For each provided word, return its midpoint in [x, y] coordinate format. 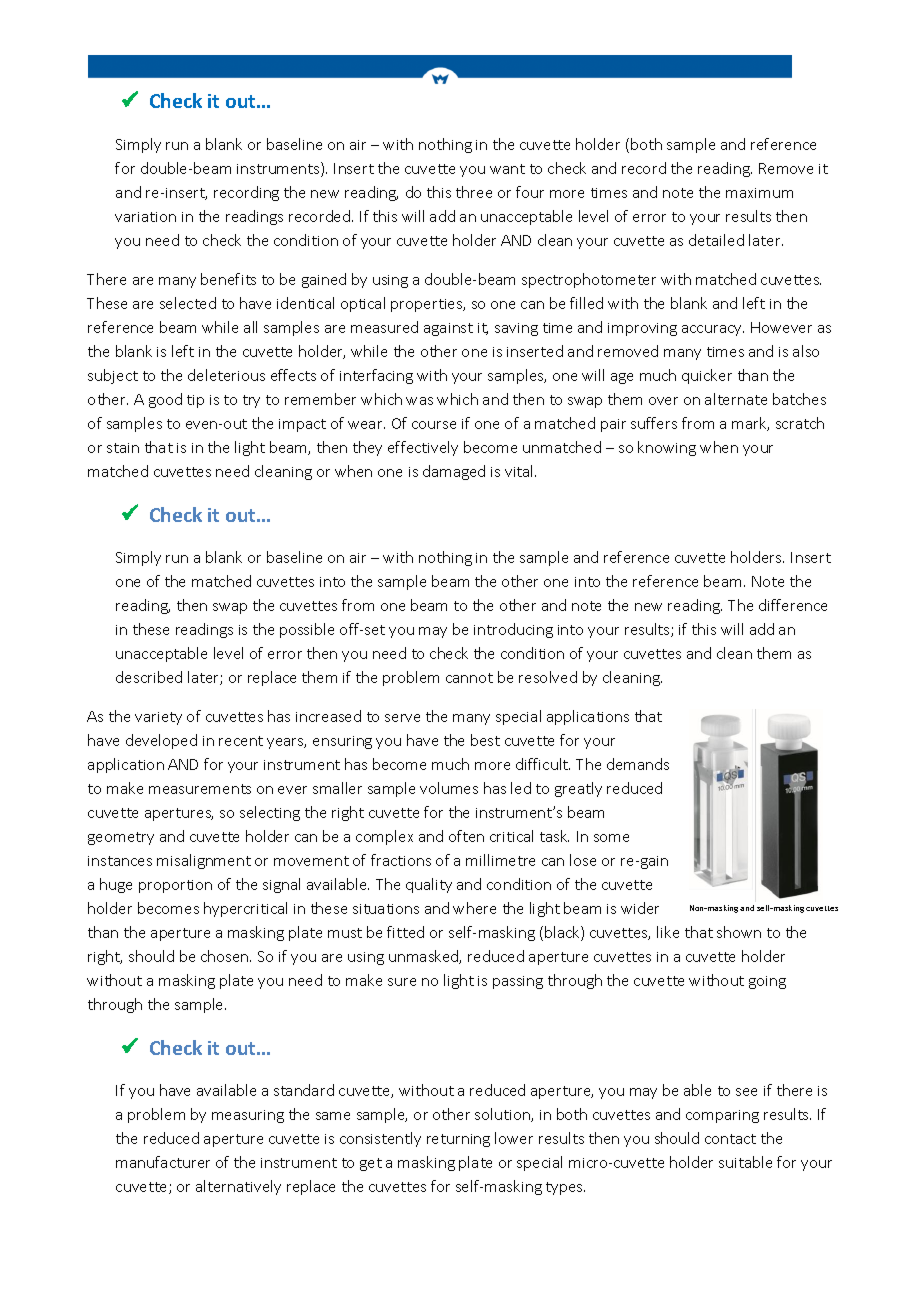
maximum [759, 193]
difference [793, 605]
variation [145, 217]
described [149, 677]
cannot [469, 678]
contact [730, 1139]
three [474, 192]
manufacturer [163, 1162]
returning [458, 1140]
